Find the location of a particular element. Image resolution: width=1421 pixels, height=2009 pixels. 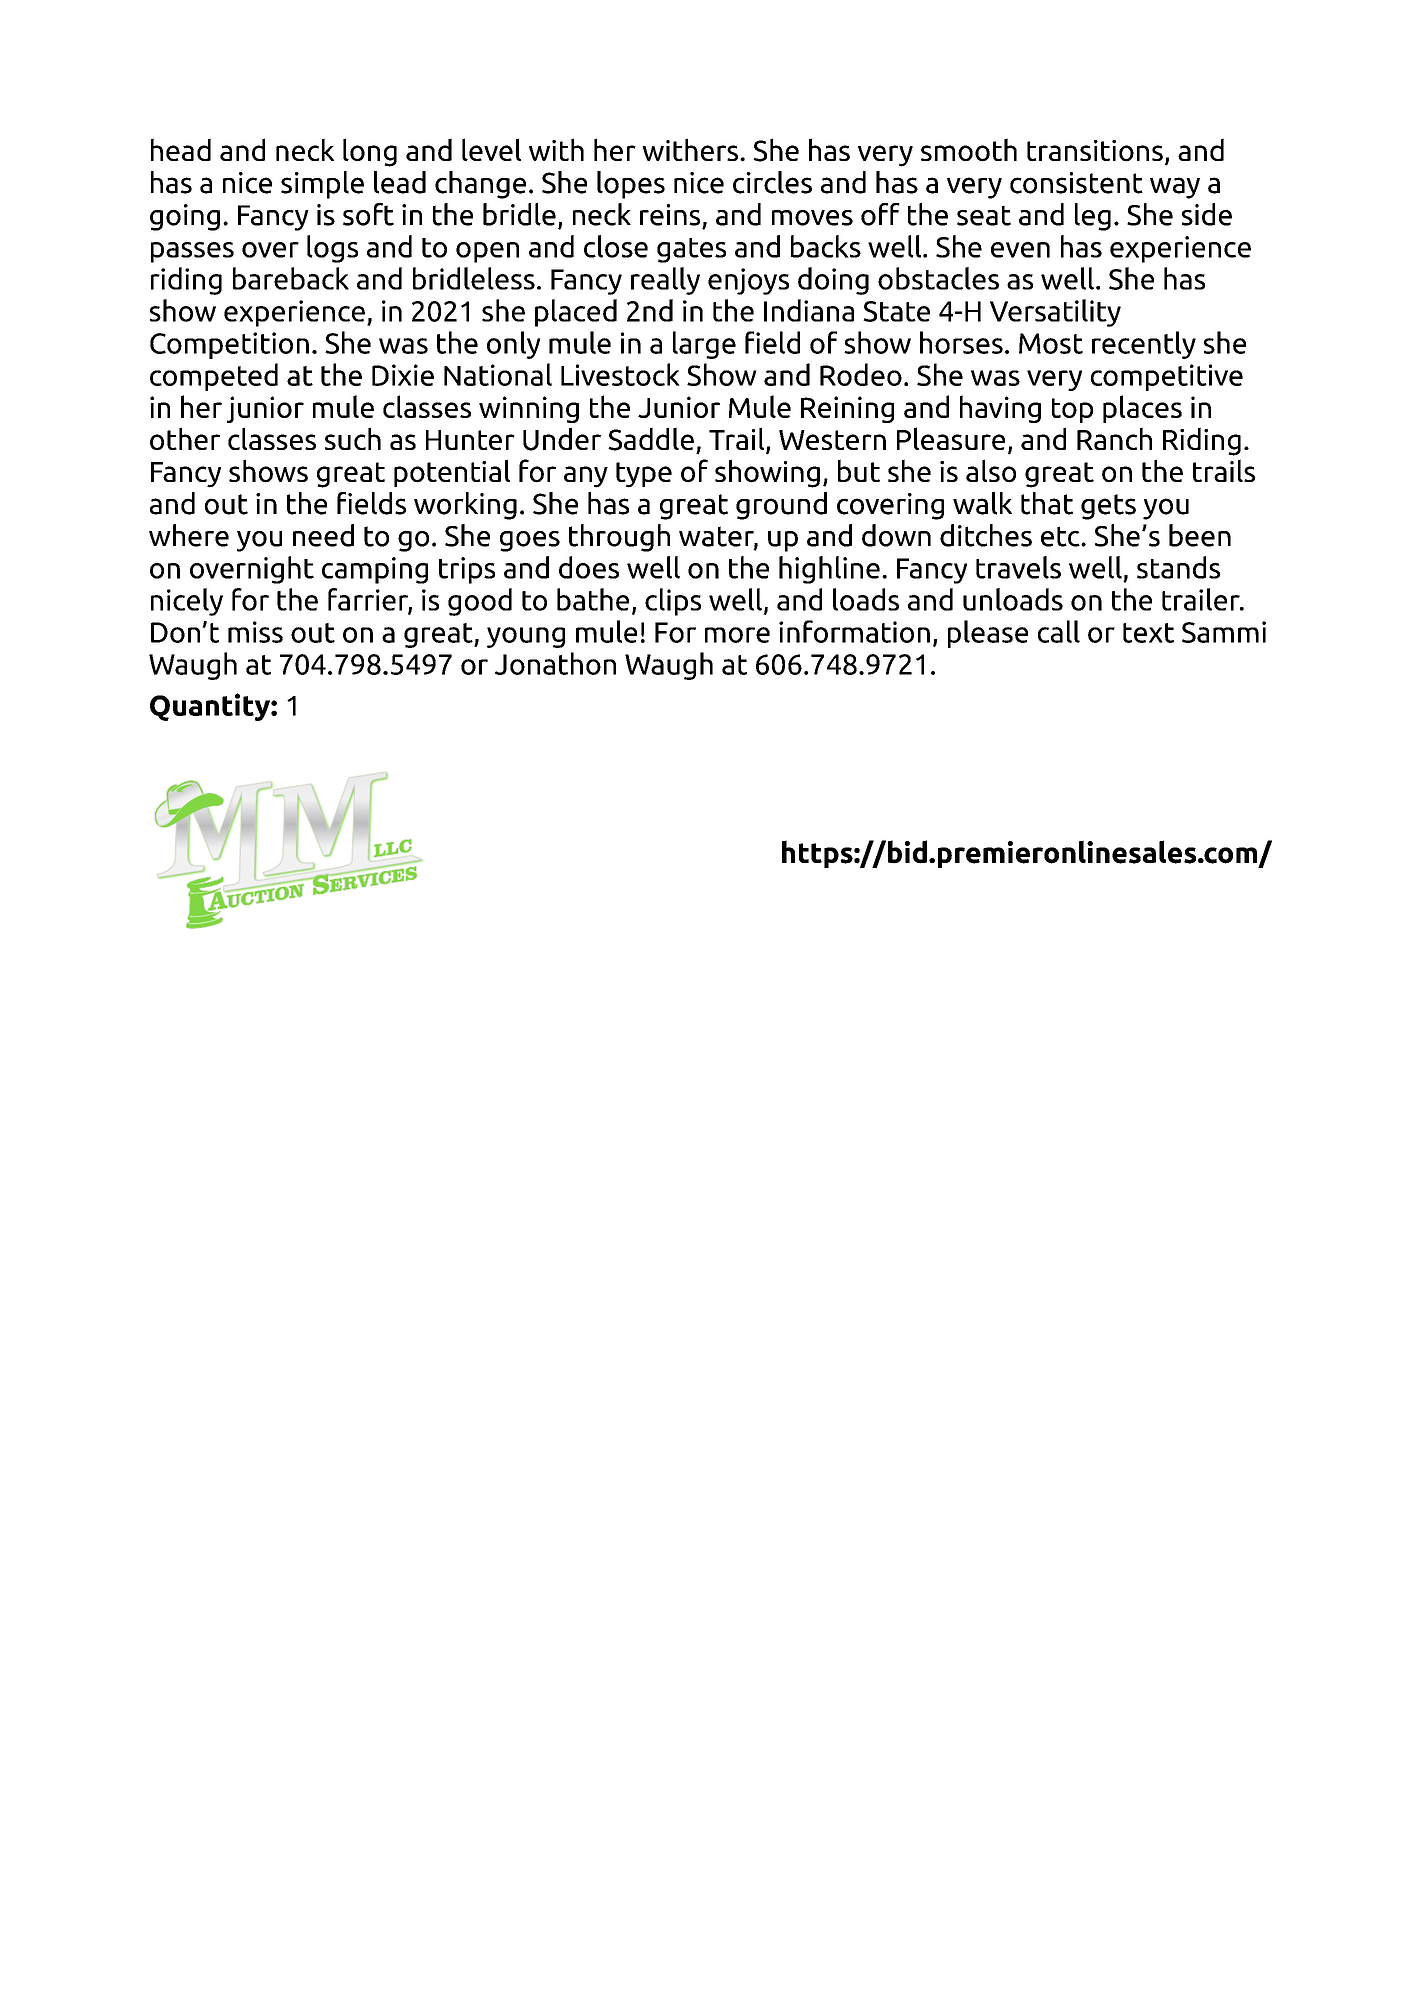

more is located at coordinates (737, 635).
